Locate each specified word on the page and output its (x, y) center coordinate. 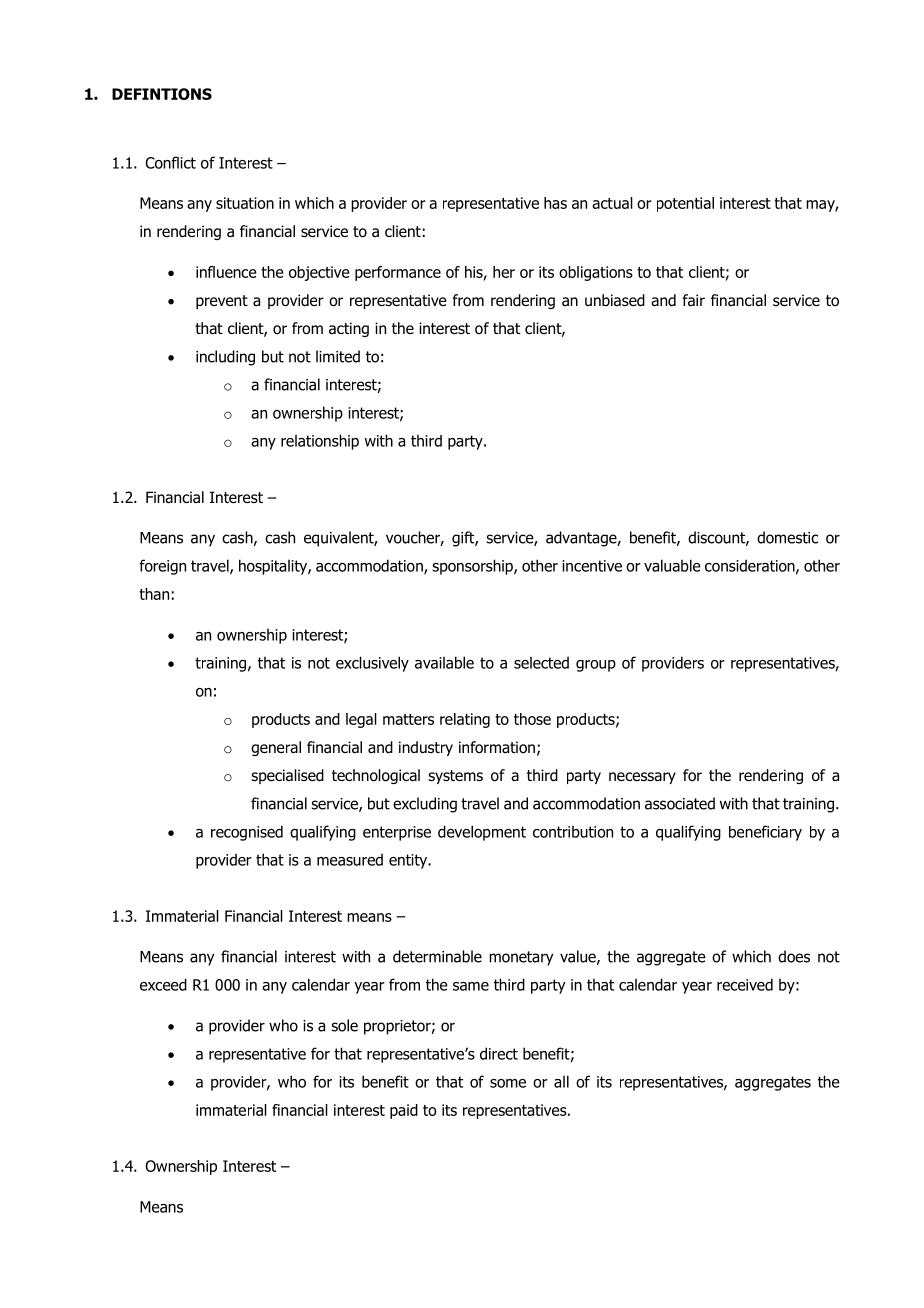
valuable (672, 565)
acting (349, 329)
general (276, 748)
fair (693, 300)
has (555, 203)
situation (245, 203)
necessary (642, 778)
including (225, 358)
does (794, 956)
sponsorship (473, 567)
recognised (247, 833)
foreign (162, 567)
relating (465, 720)
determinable (437, 956)
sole (344, 1025)
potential (685, 204)
